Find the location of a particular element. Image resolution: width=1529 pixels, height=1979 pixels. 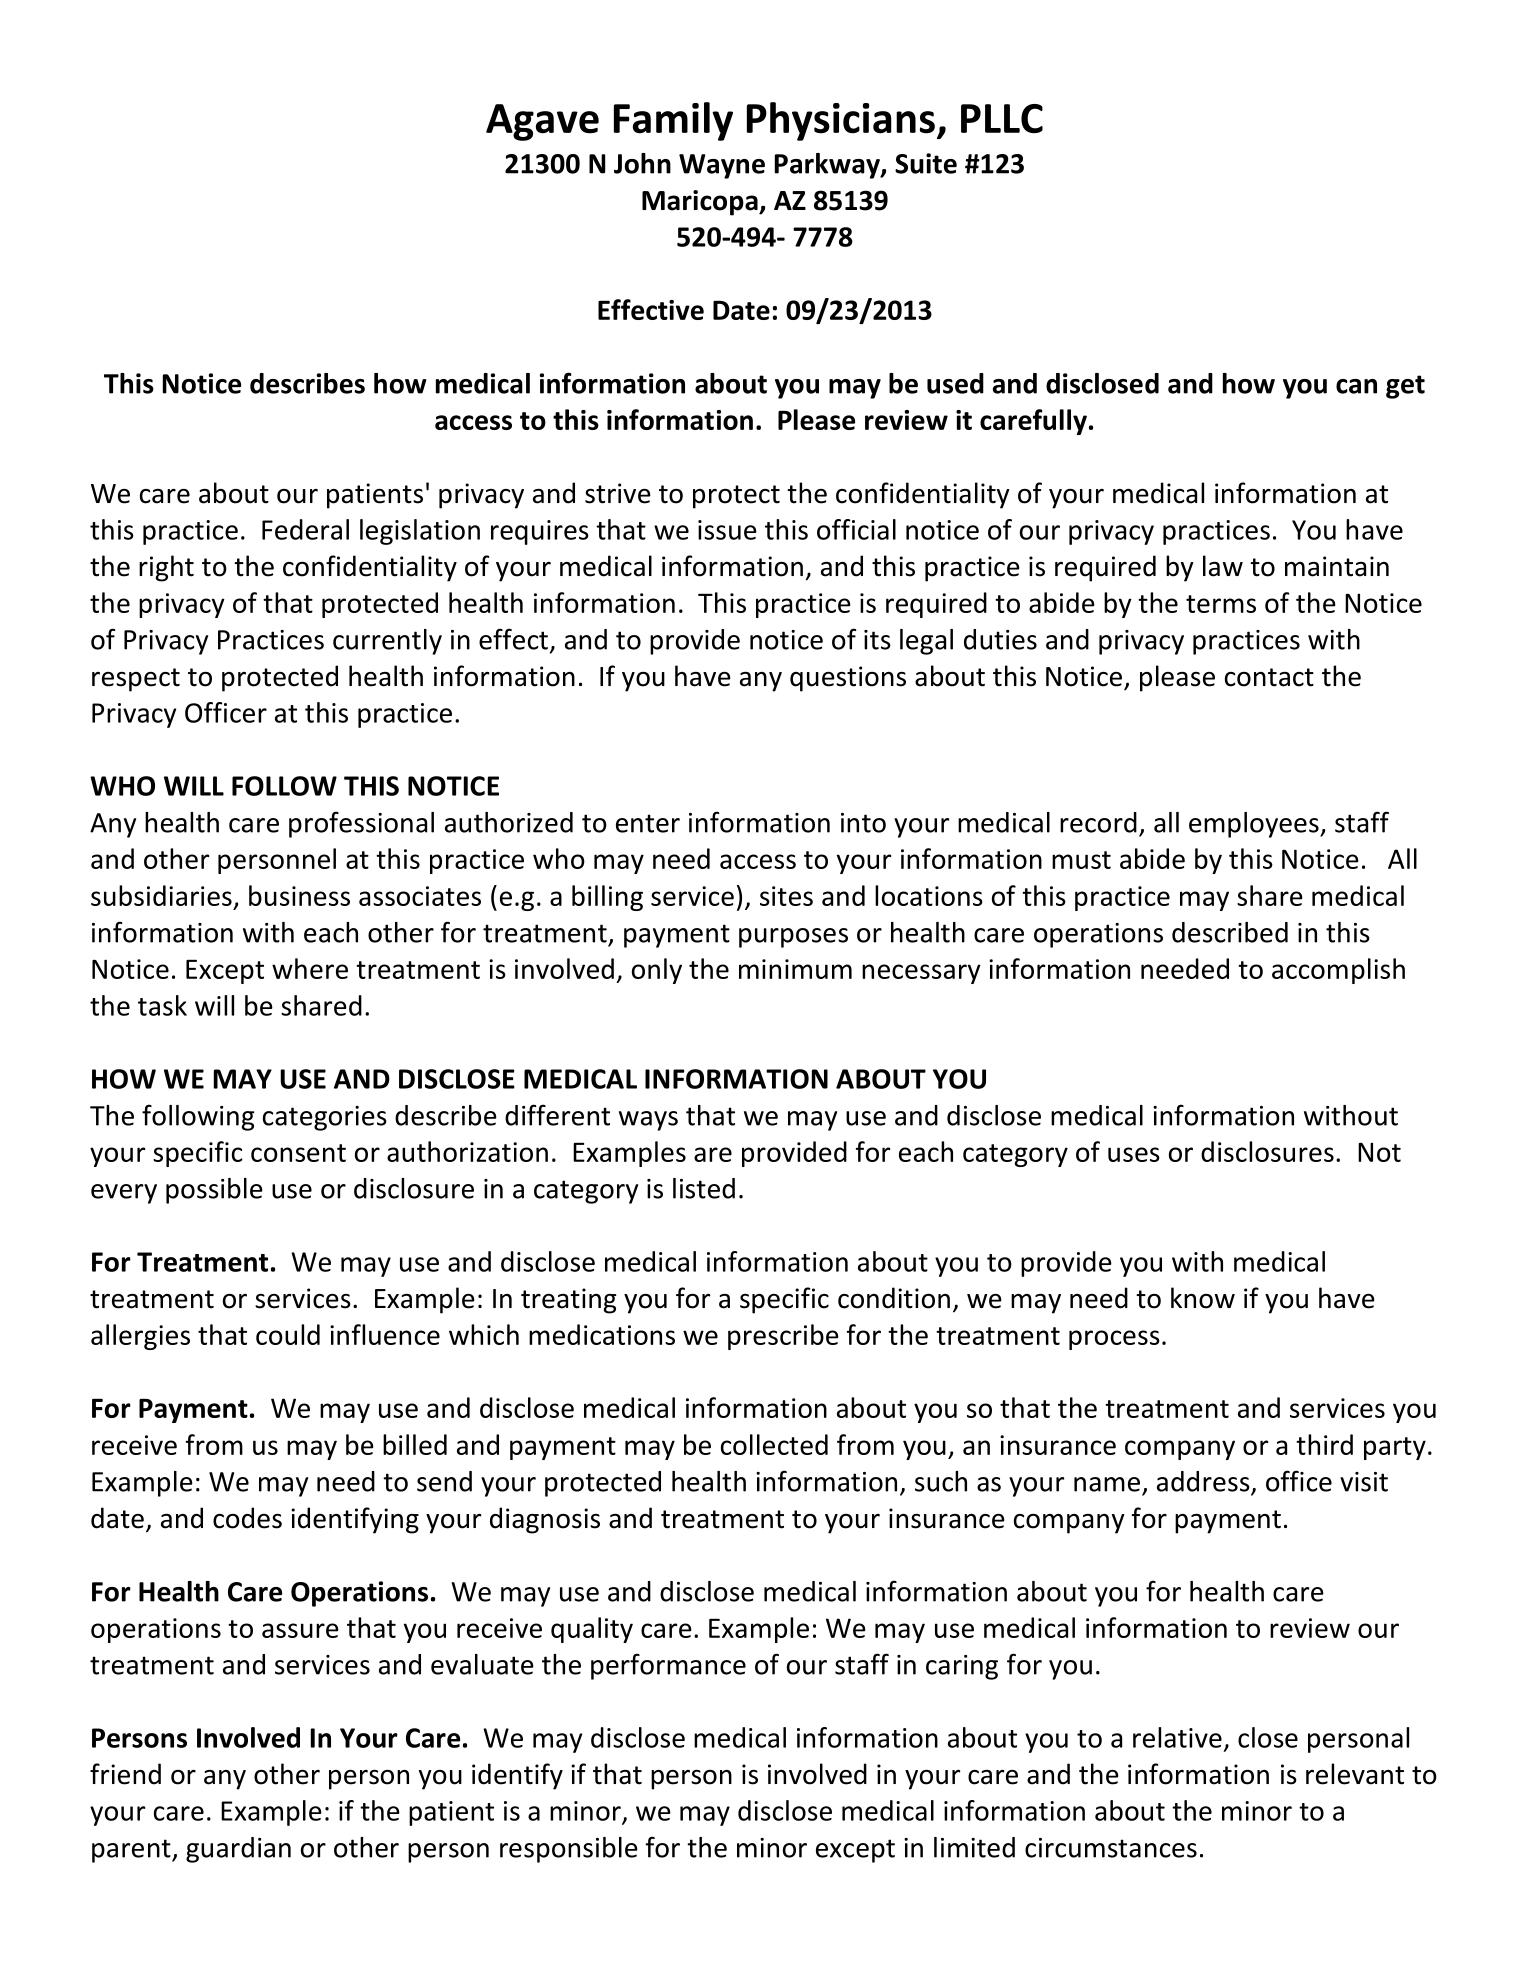

Wayne is located at coordinates (722, 166).
